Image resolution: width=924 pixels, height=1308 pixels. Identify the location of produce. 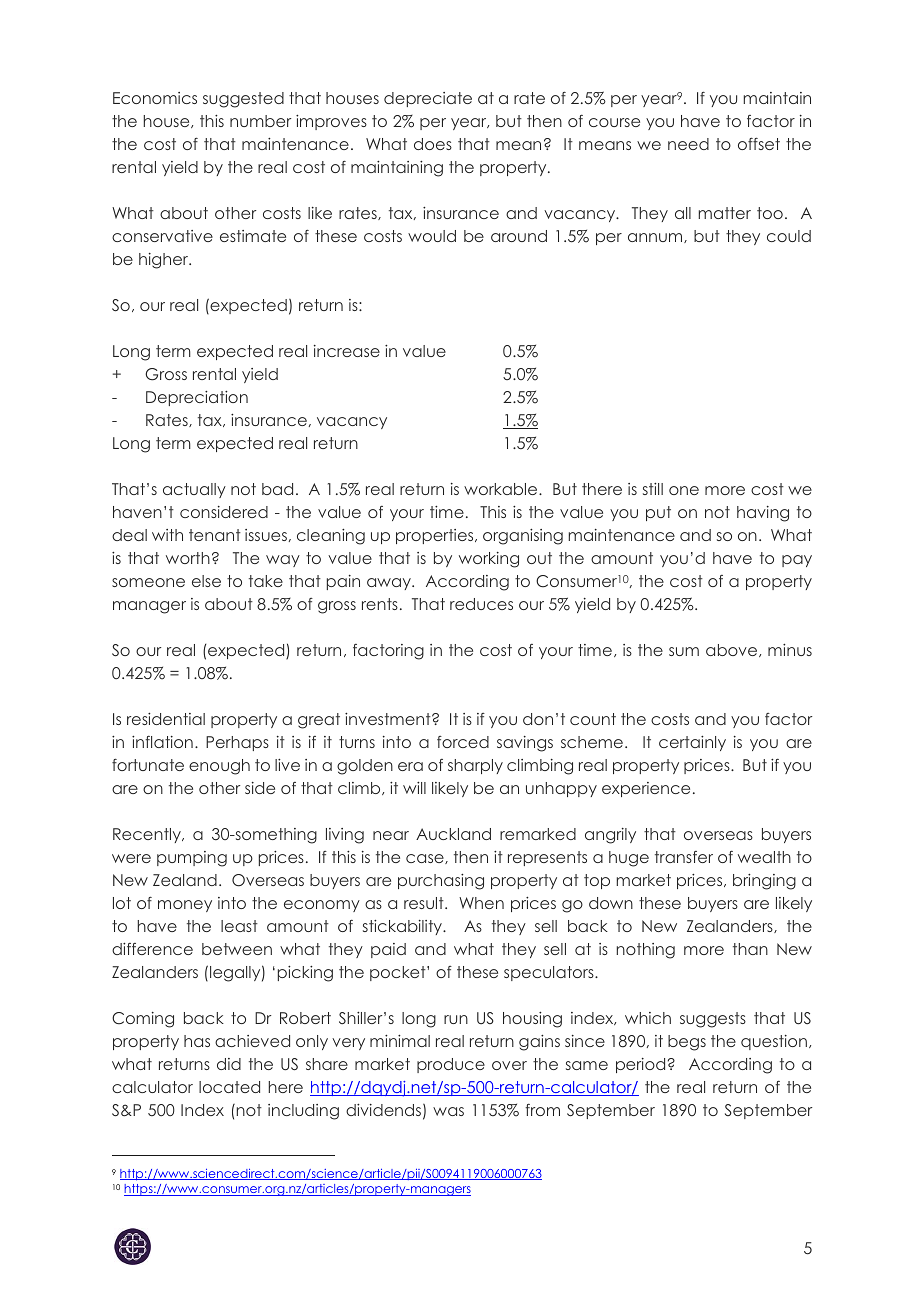
(451, 1065).
